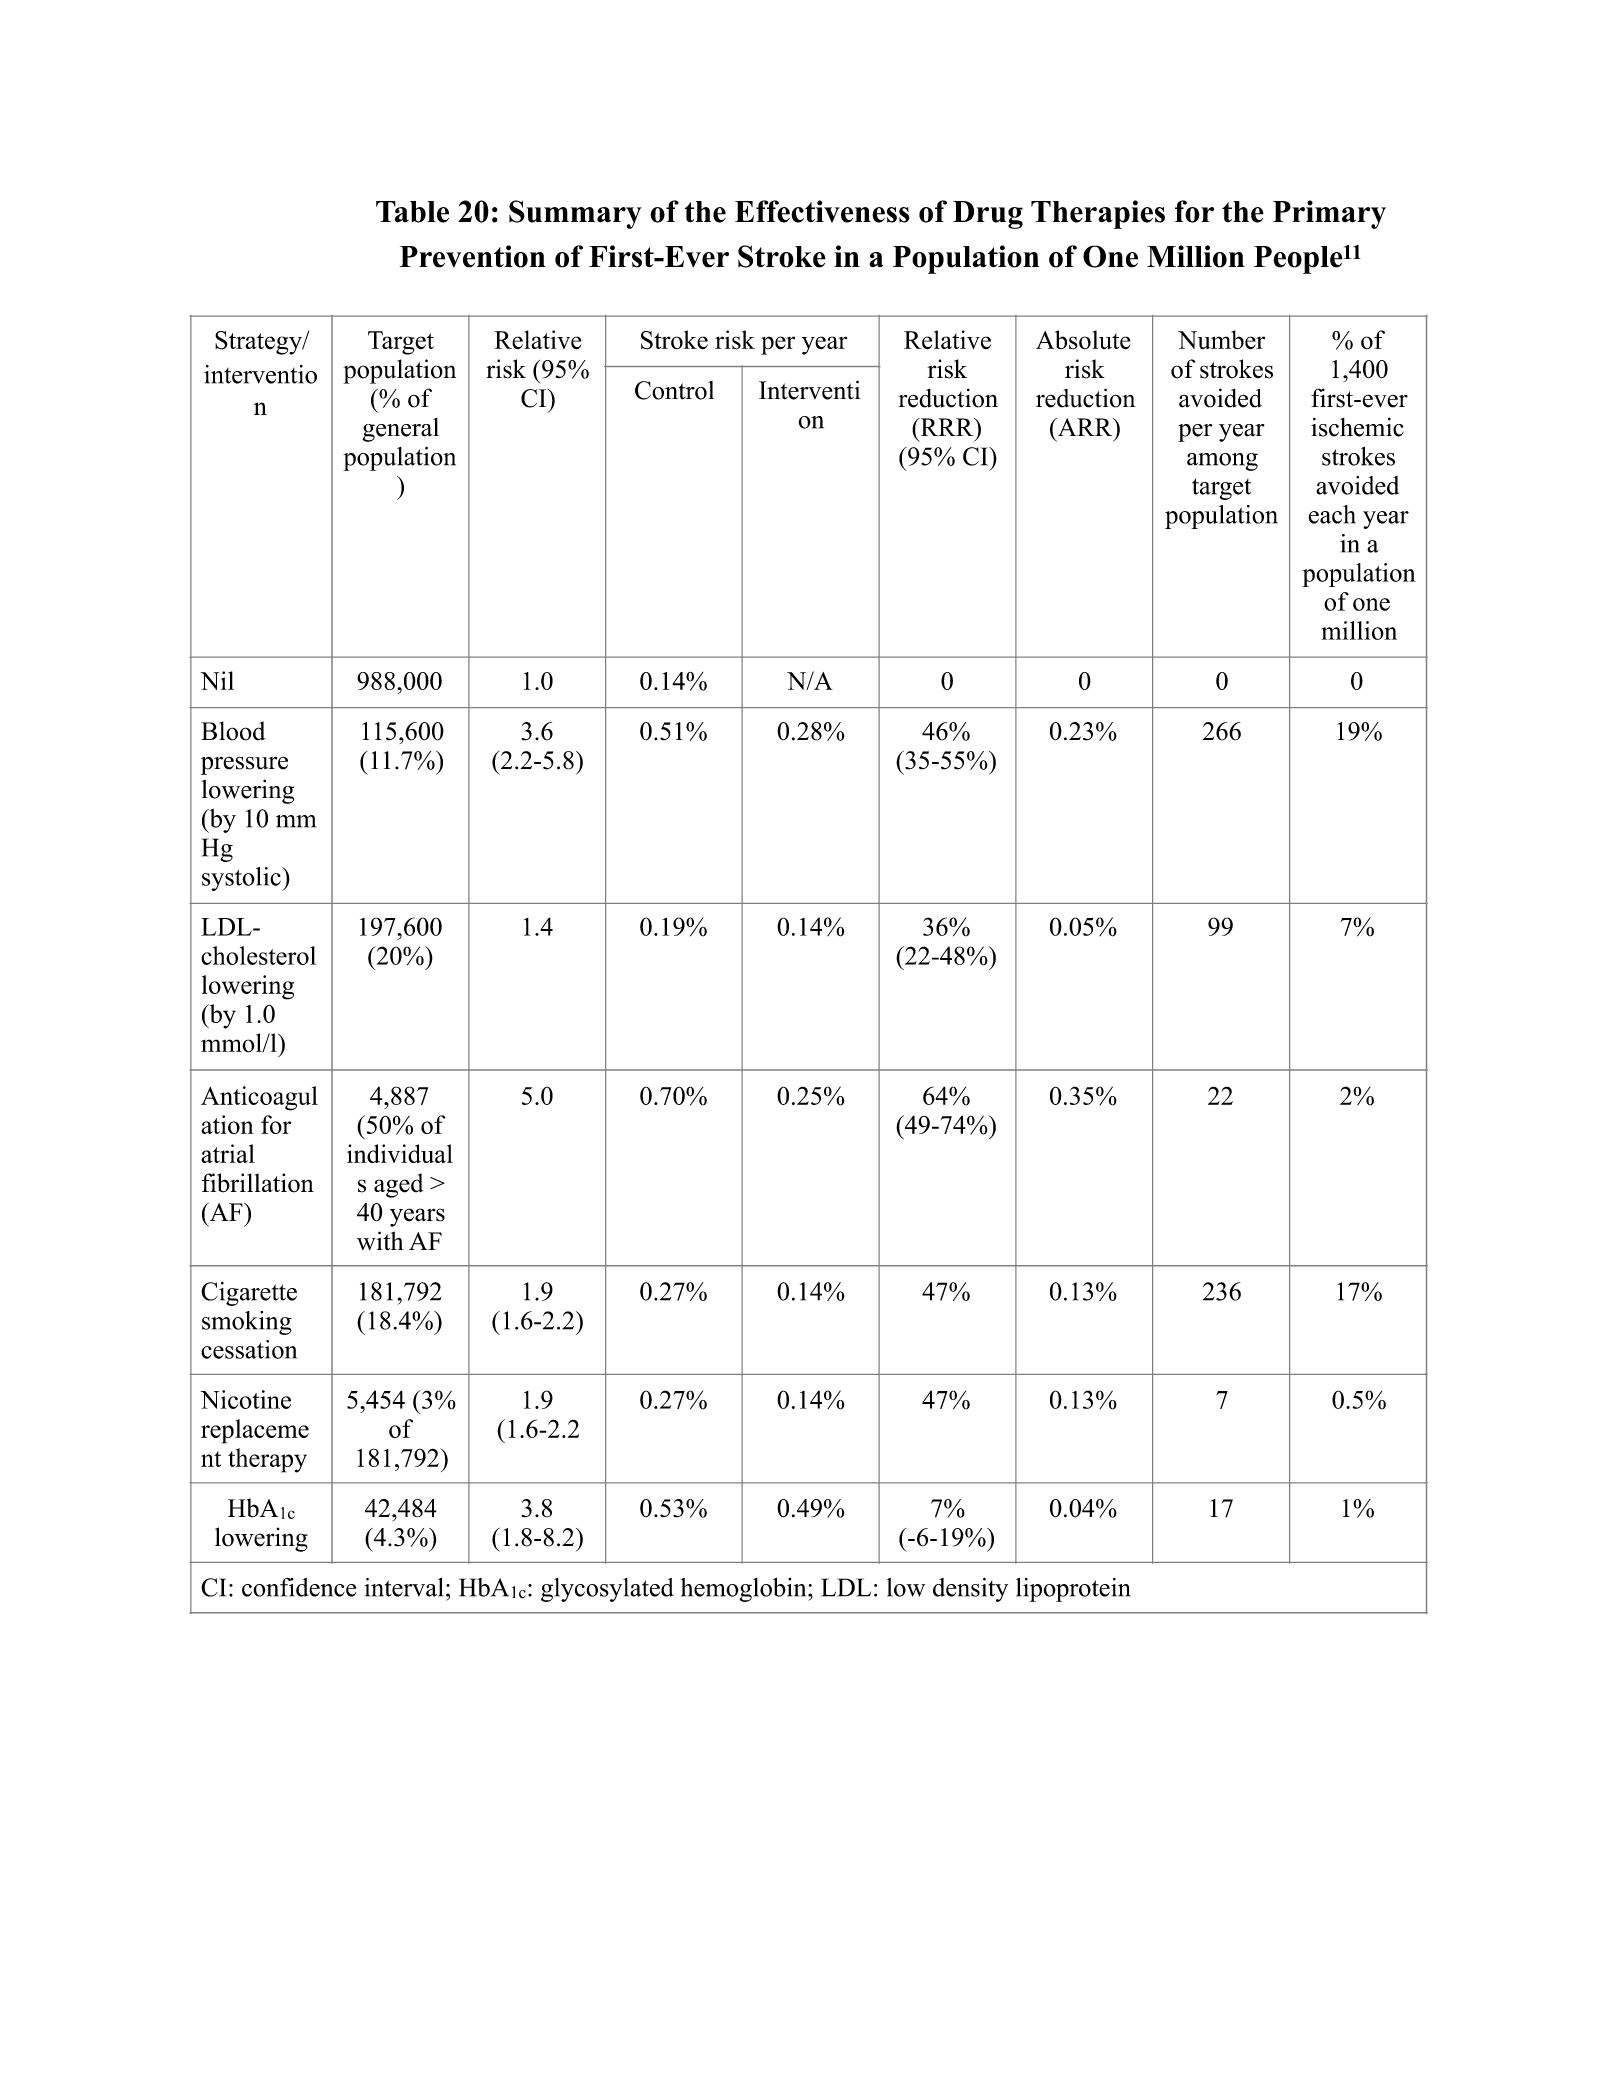  Describe the element at coordinates (947, 427) in the image. I see `RRR` at that location.
